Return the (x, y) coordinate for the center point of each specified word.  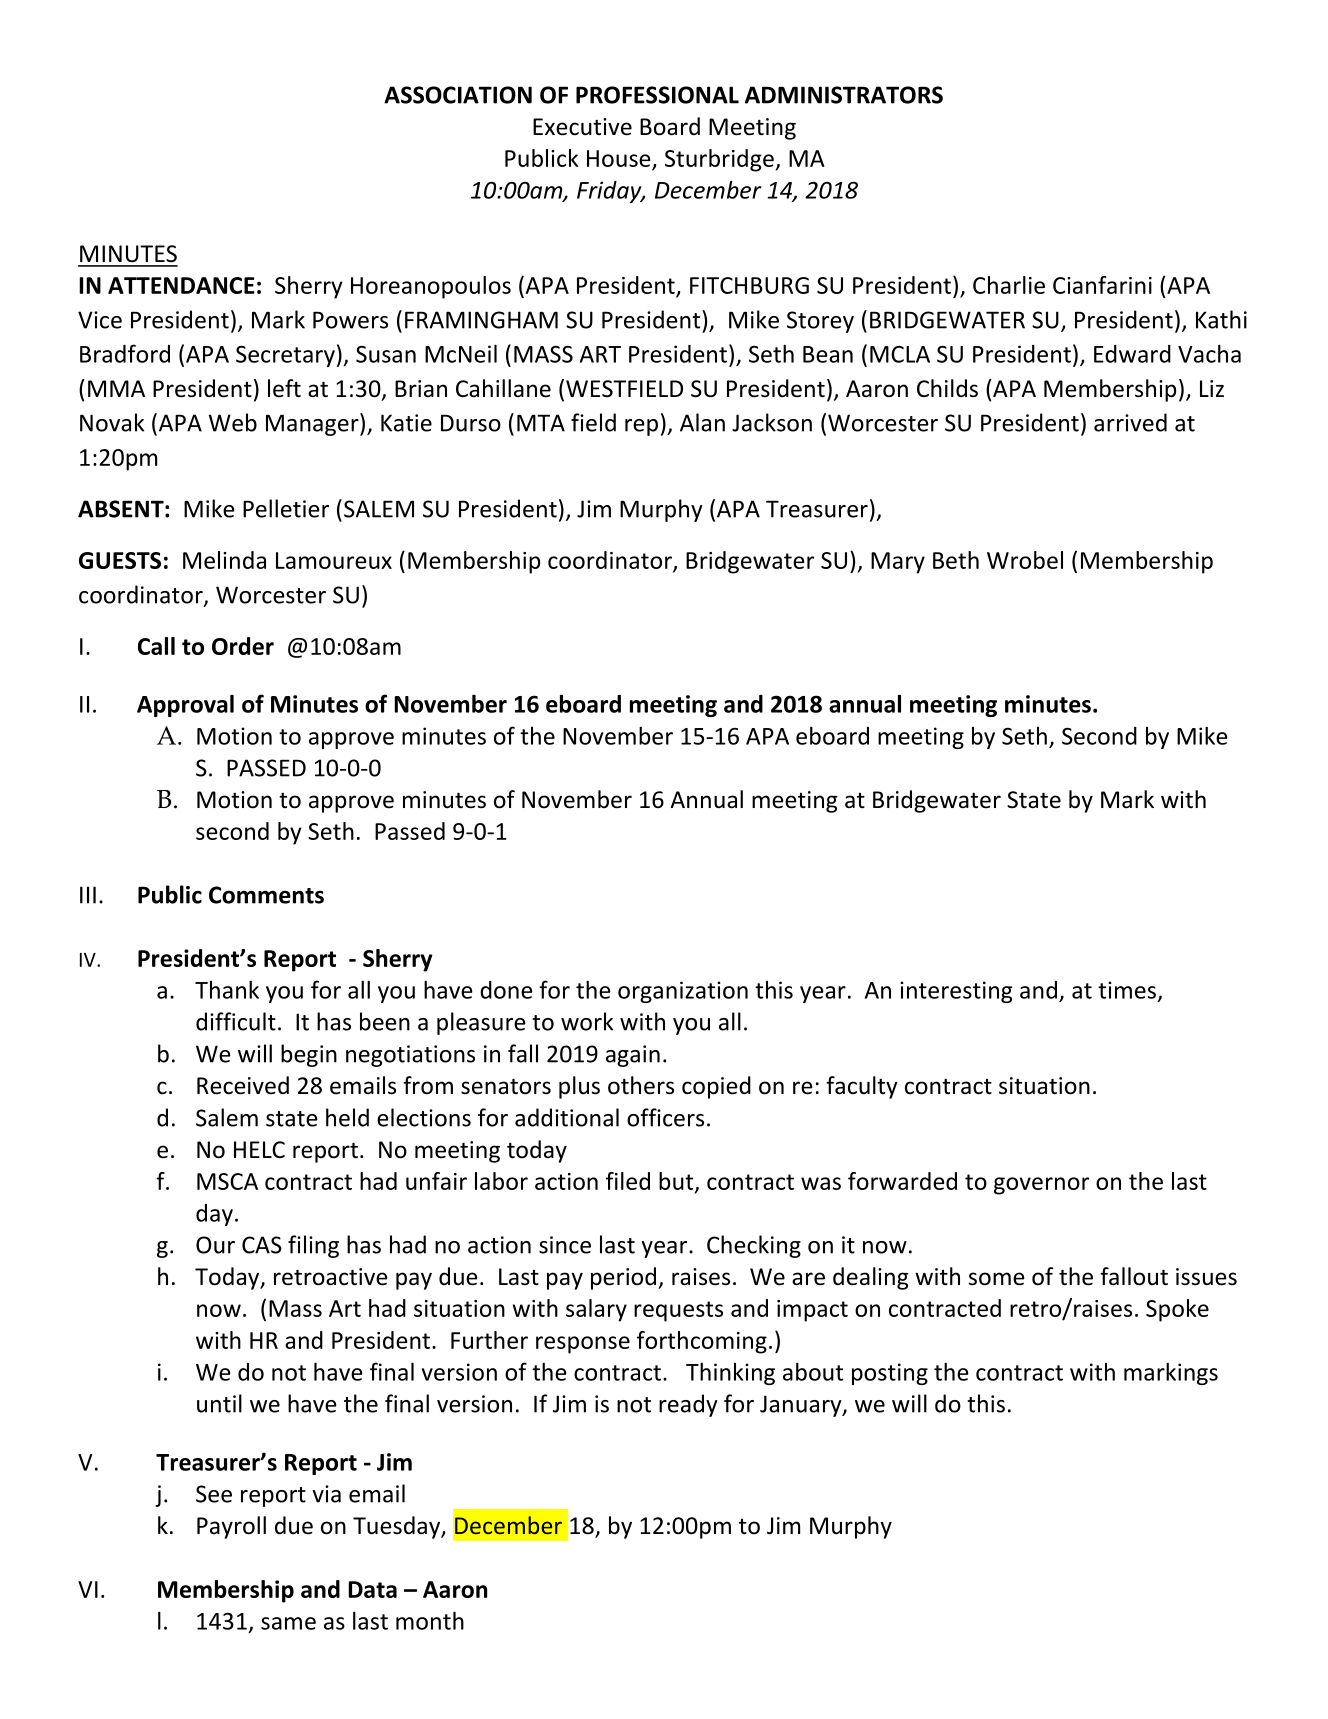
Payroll (231, 1527)
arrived (1130, 422)
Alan (702, 422)
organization (683, 992)
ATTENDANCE (181, 285)
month (430, 1620)
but (677, 1182)
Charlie (1009, 285)
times (1127, 990)
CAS (262, 1245)
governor (1041, 1186)
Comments (266, 895)
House (619, 158)
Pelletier (286, 508)
